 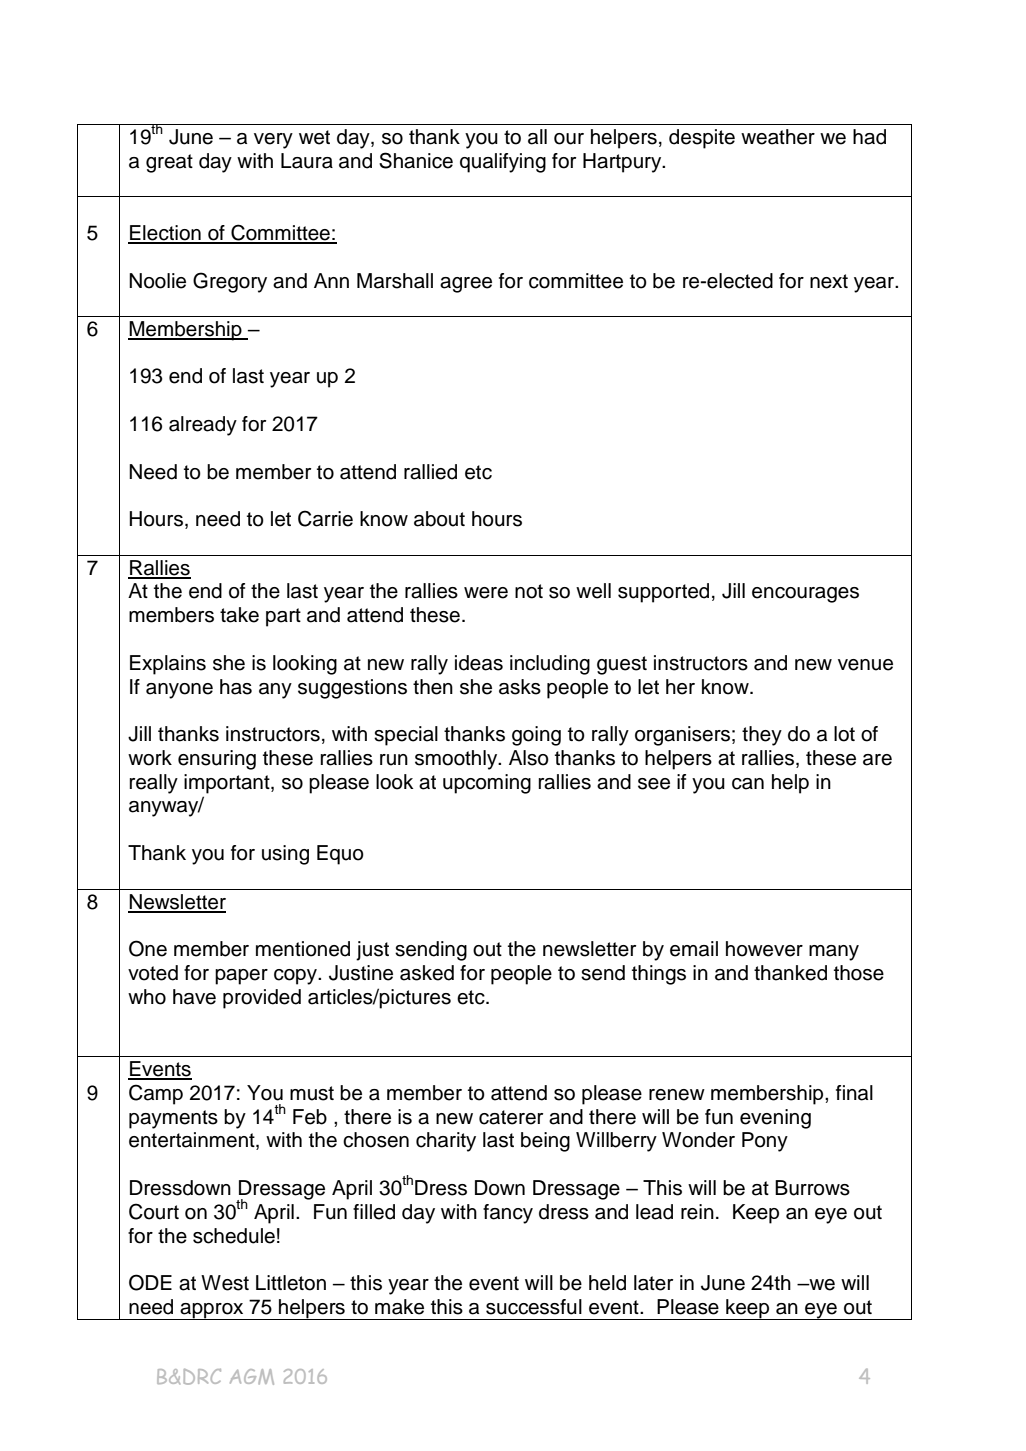 What do you see at coordinates (217, 760) in the screenshot?
I see `ensuring` at bounding box center [217, 760].
